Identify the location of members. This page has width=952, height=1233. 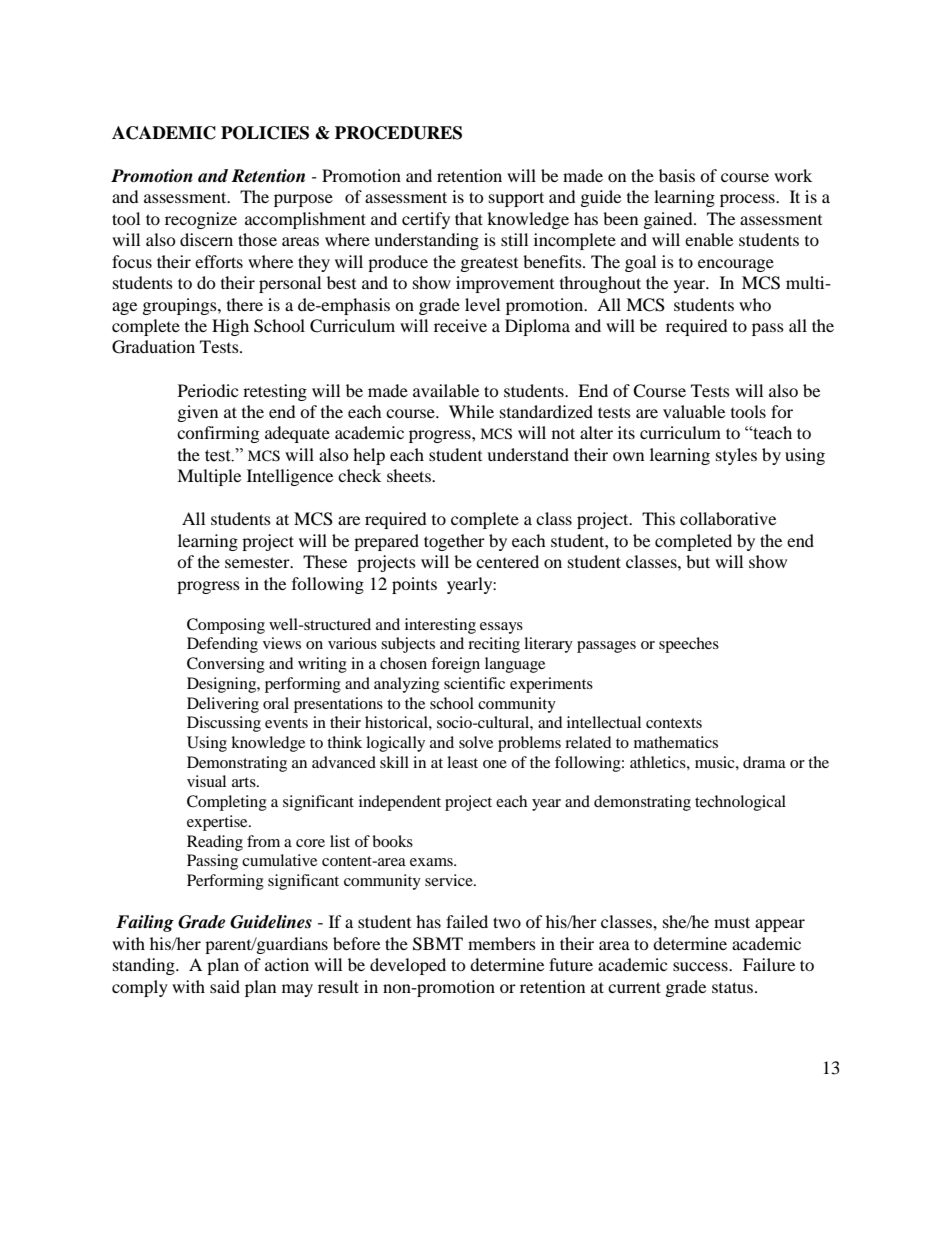
(502, 943).
